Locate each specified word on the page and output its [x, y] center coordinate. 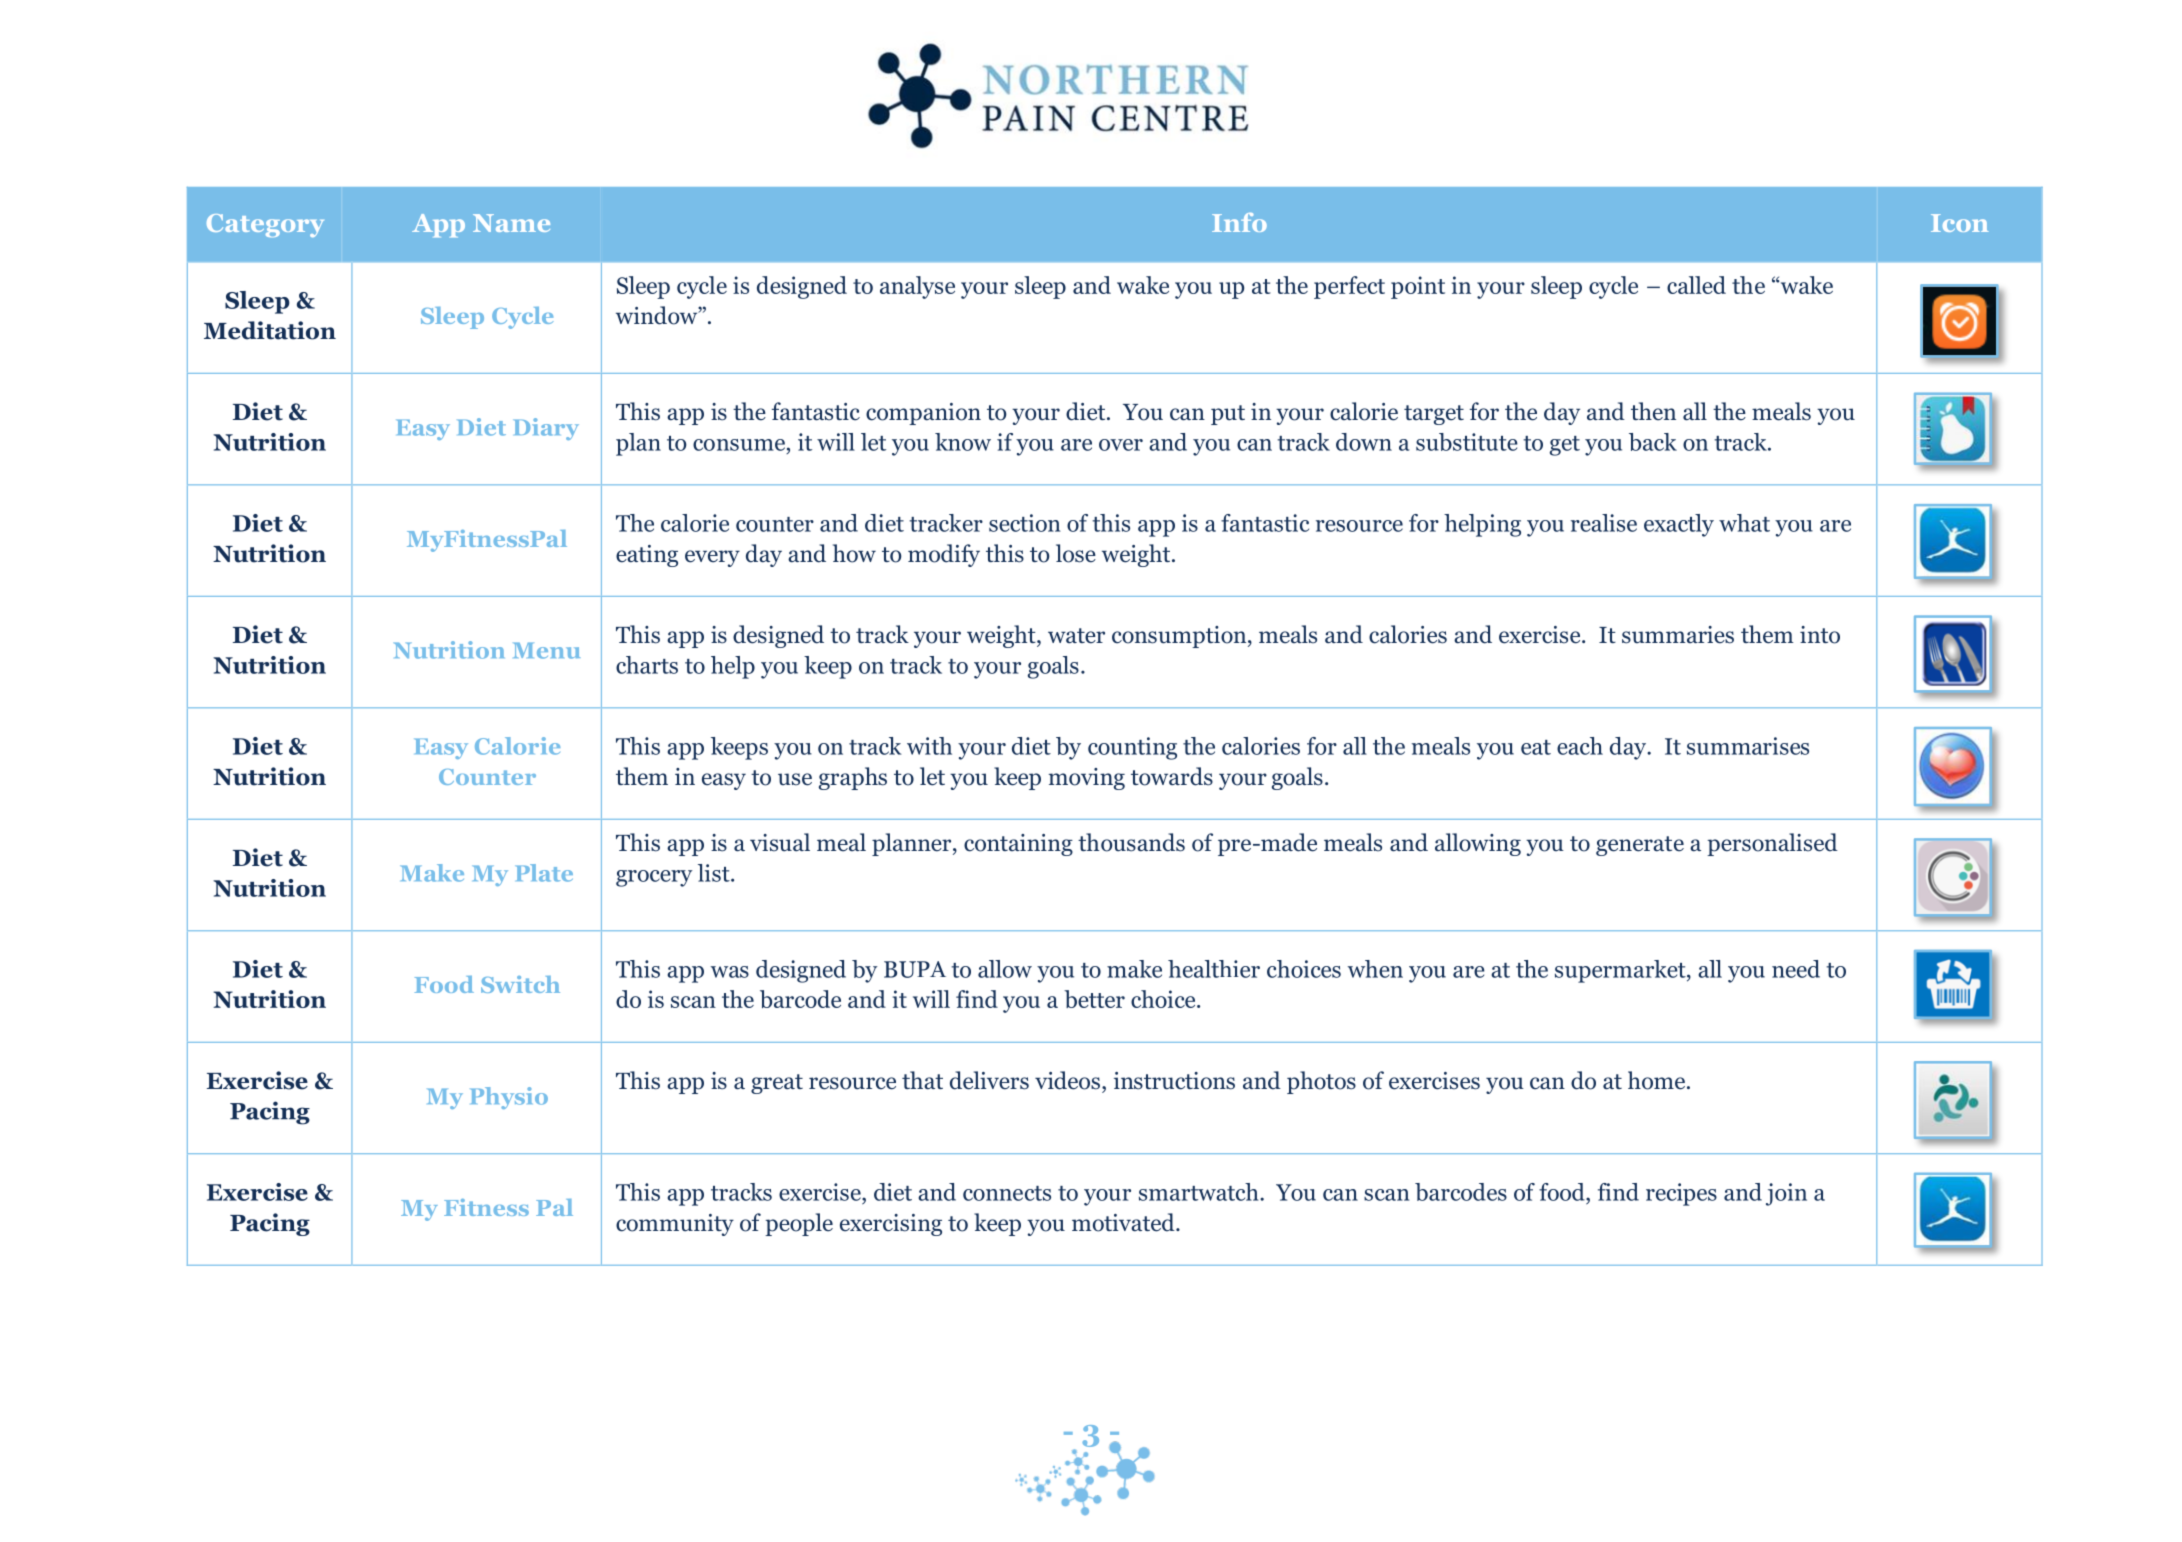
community [675, 1225]
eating [647, 556]
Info [1239, 222]
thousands [1131, 842]
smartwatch [1200, 1192]
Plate [544, 873]
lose [1076, 553]
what [1744, 523]
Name [511, 223]
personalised [1772, 844]
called [1696, 285]
